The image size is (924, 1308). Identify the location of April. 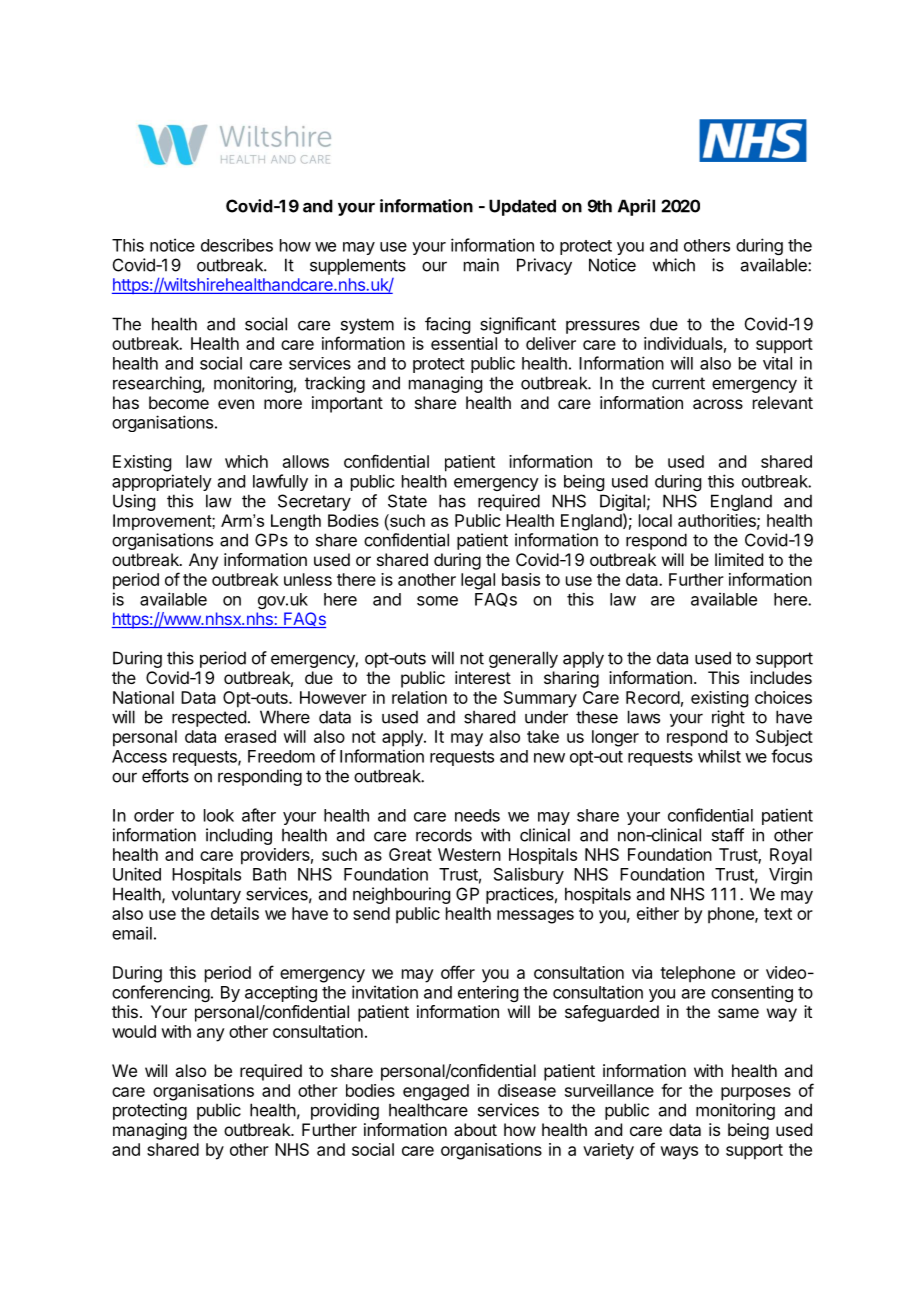
(636, 207).
